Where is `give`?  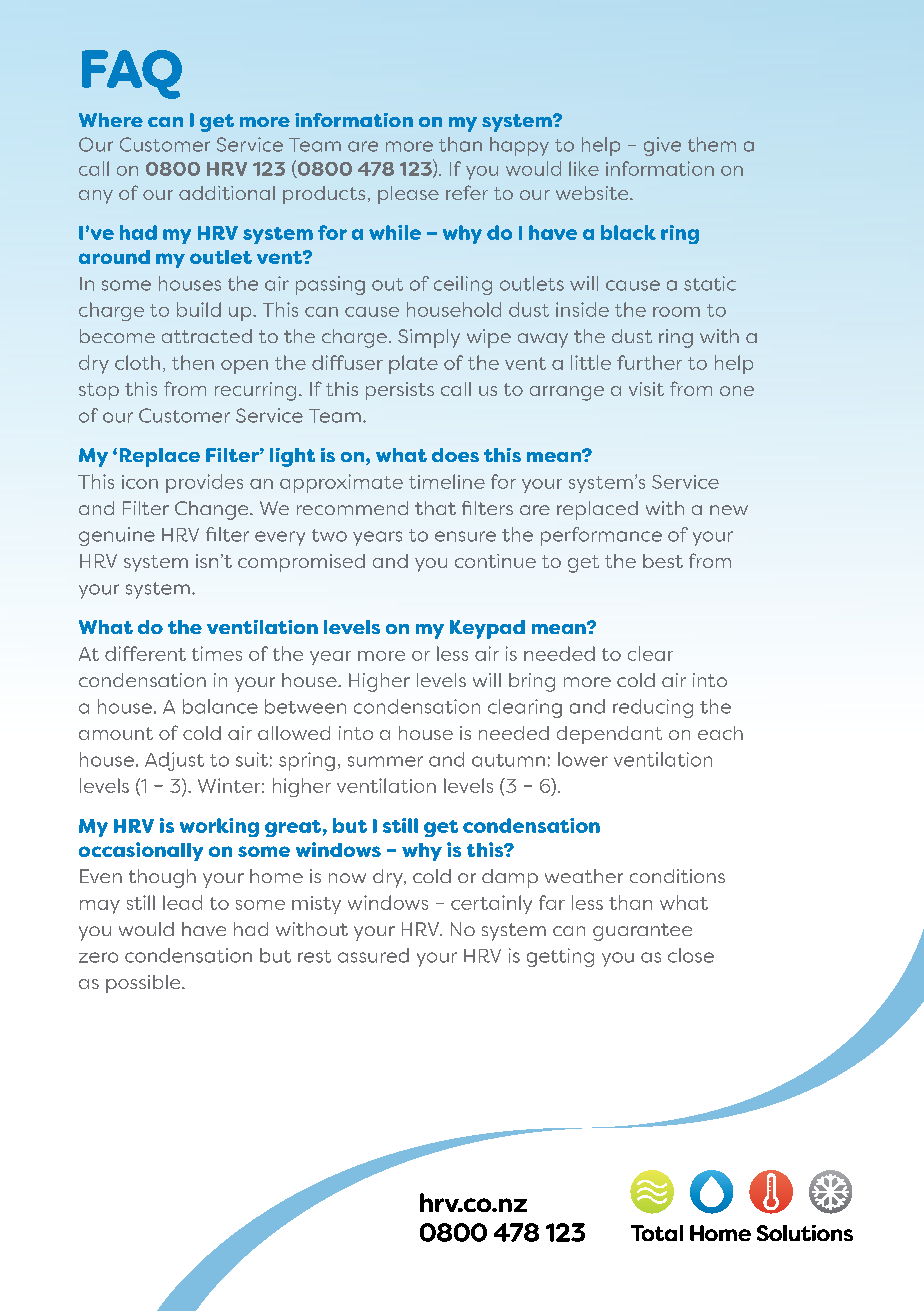
give is located at coordinates (662, 146).
